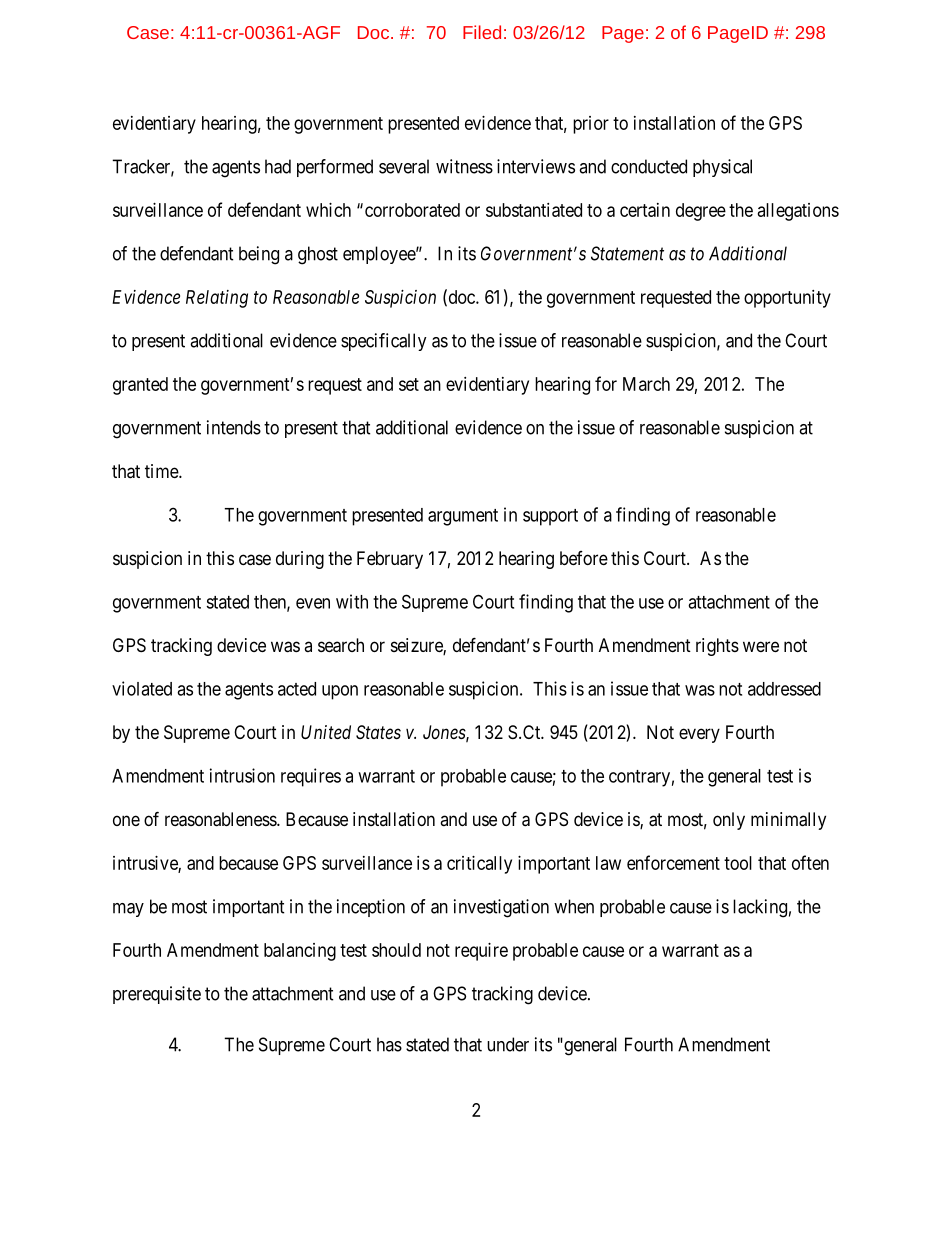 The height and width of the document is (1233, 952). What do you see at coordinates (384, 342) in the document?
I see `specifically` at bounding box center [384, 342].
